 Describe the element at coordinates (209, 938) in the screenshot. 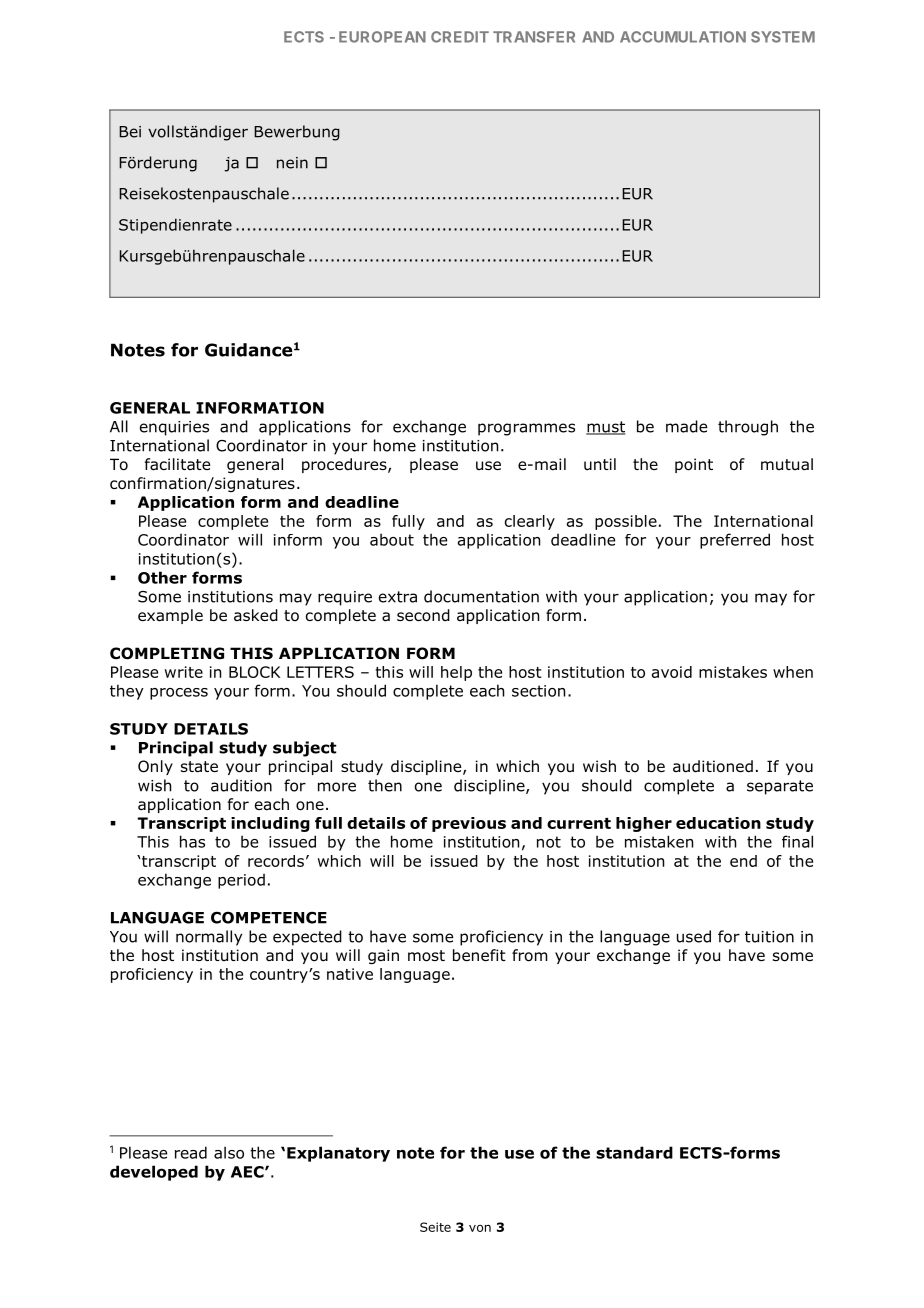

I see `normally` at that location.
